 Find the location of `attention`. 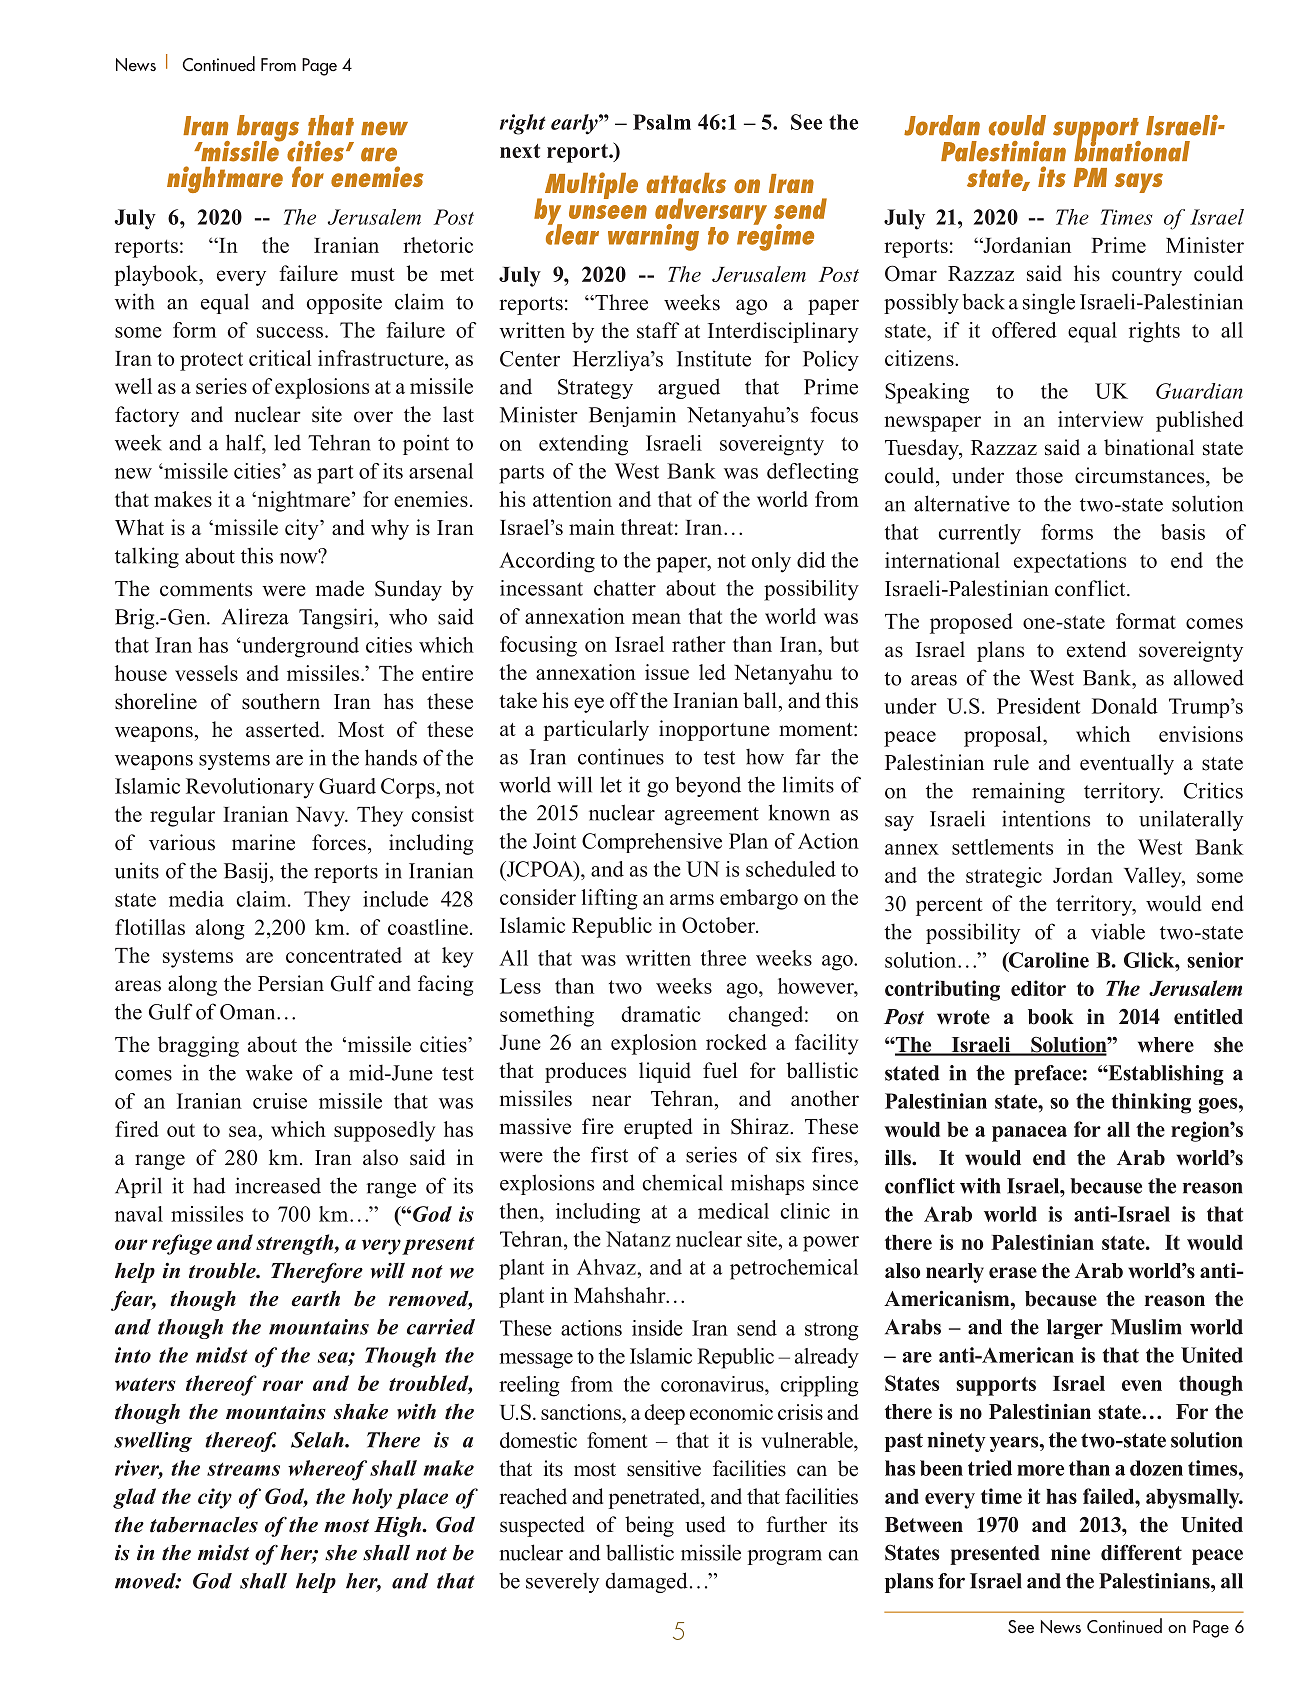

attention is located at coordinates (572, 499).
